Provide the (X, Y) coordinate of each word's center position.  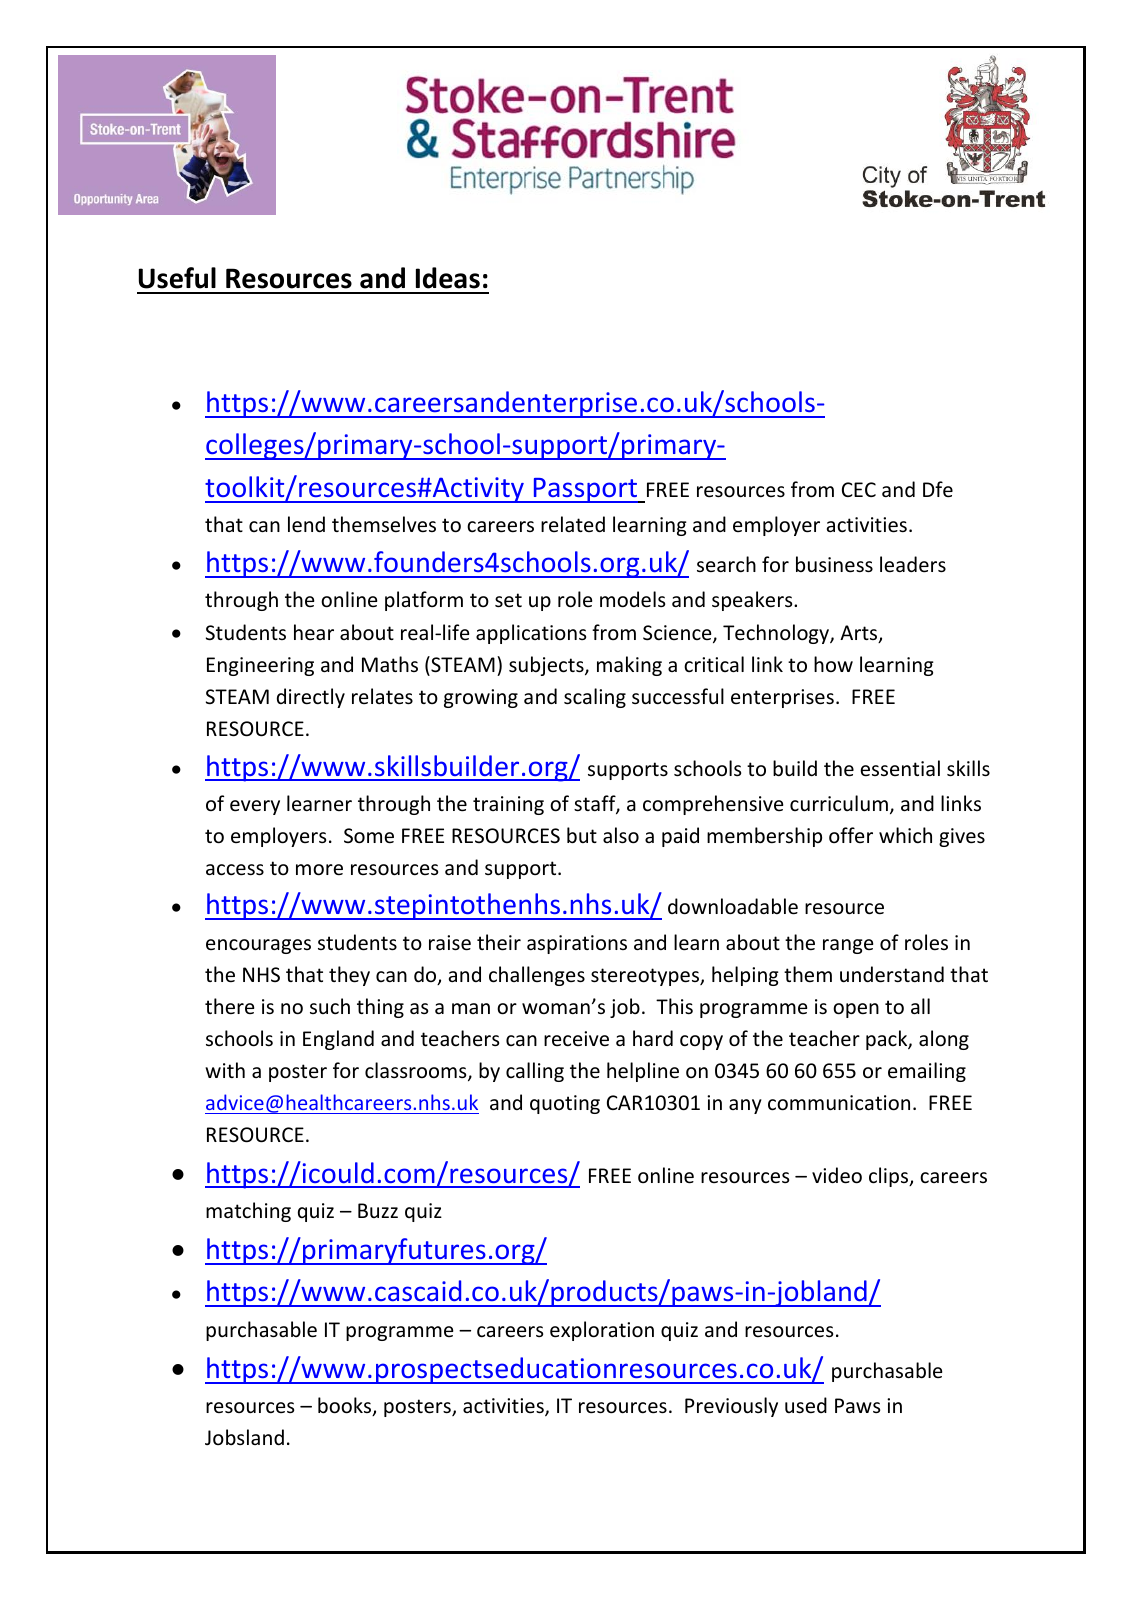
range (848, 946)
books (346, 1406)
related (573, 524)
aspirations (577, 944)
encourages (258, 946)
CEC (859, 489)
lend (306, 524)
